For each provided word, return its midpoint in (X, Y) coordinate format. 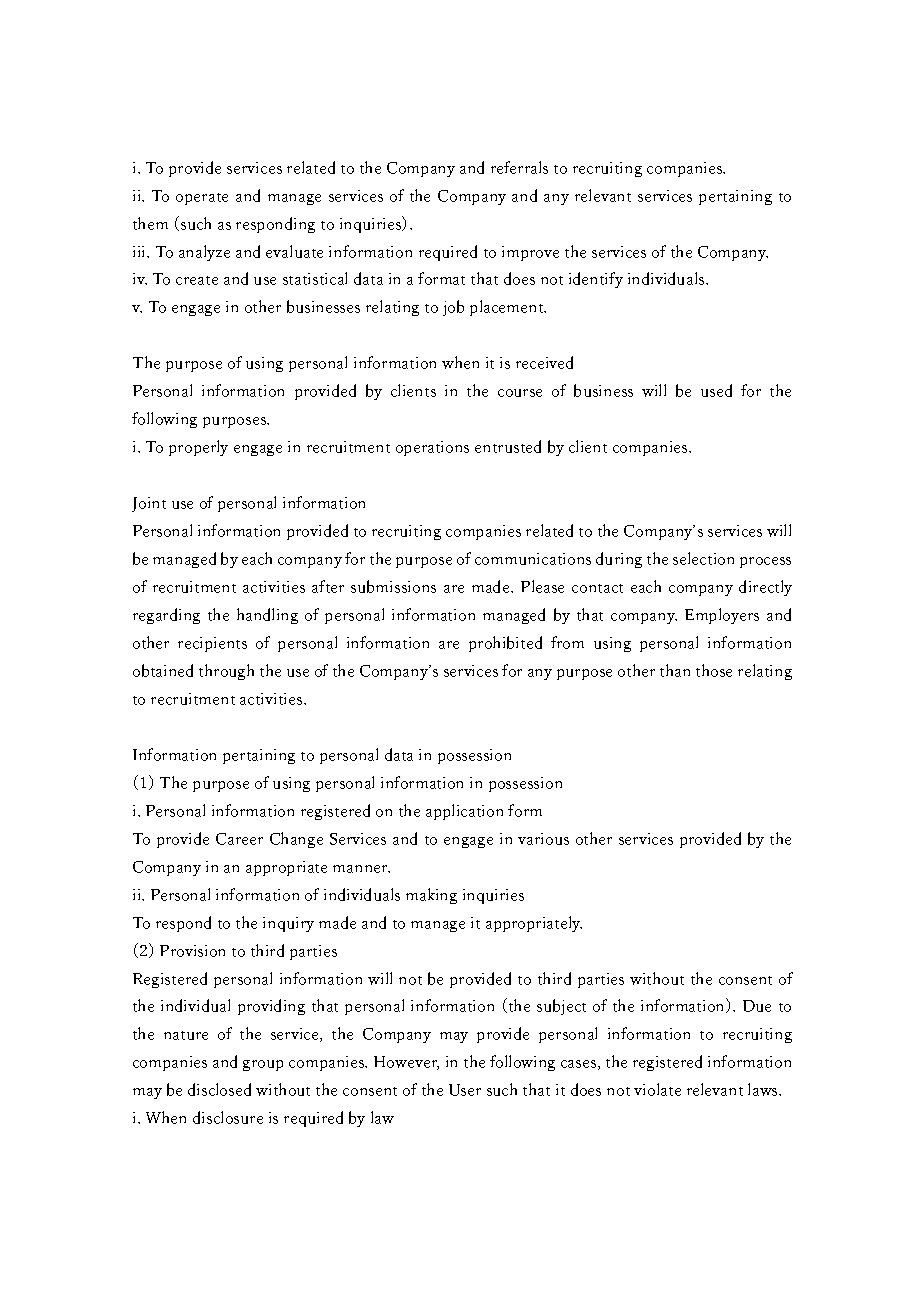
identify (596, 280)
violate (657, 1089)
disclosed (219, 1089)
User (465, 1090)
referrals (519, 167)
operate (202, 199)
